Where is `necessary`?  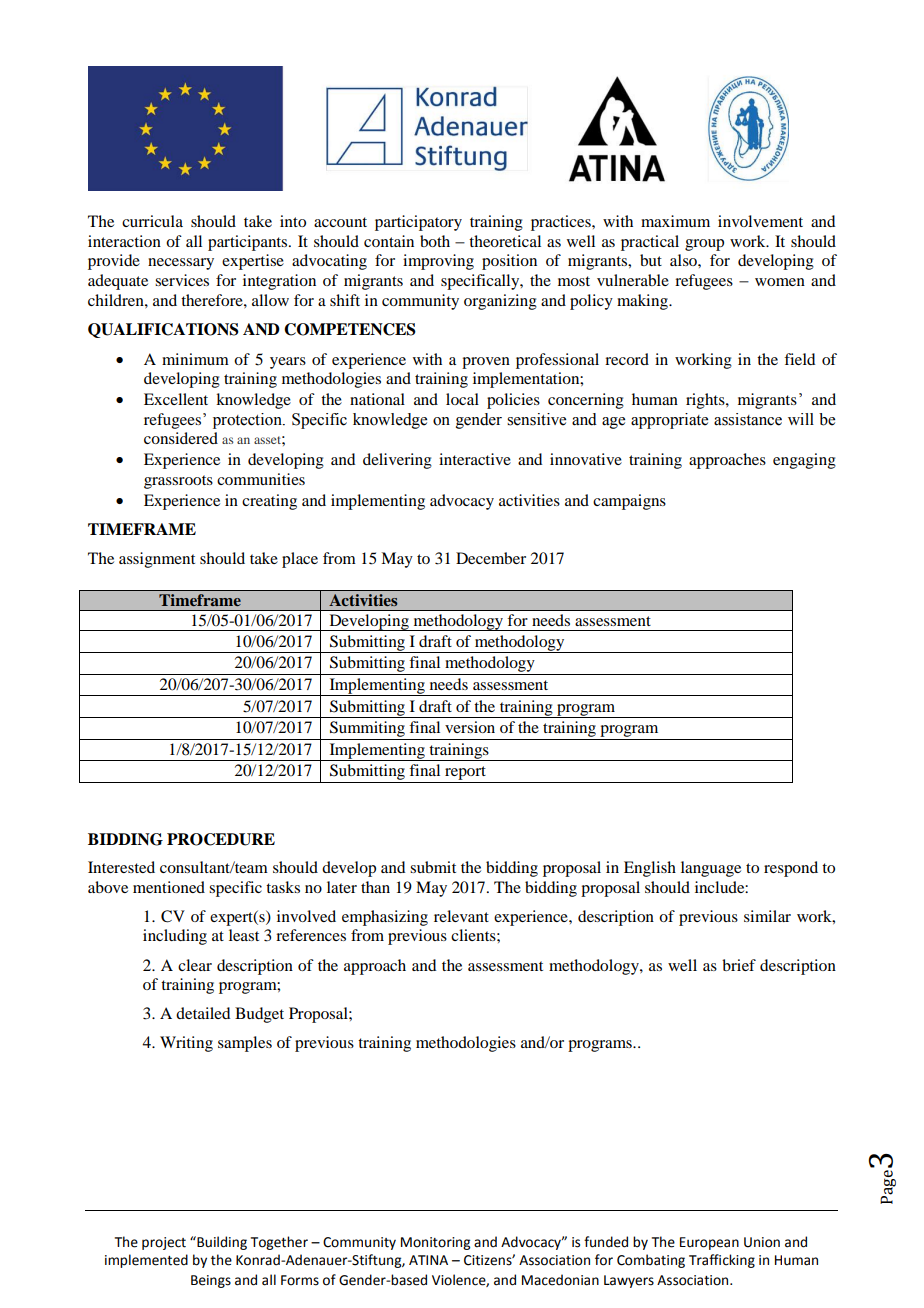 necessary is located at coordinates (181, 264).
